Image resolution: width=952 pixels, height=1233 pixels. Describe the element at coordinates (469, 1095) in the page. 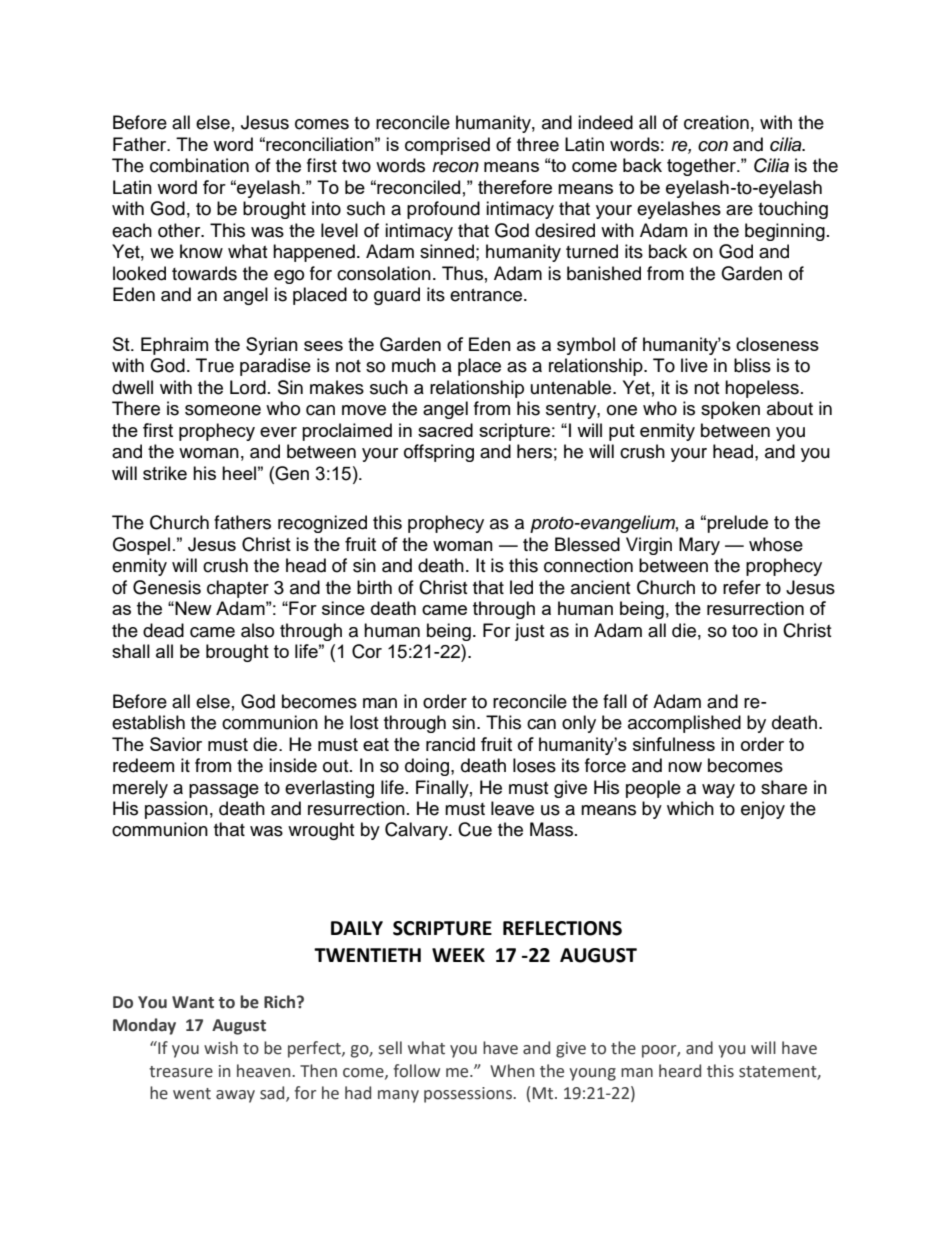

I see `possessions` at that location.
